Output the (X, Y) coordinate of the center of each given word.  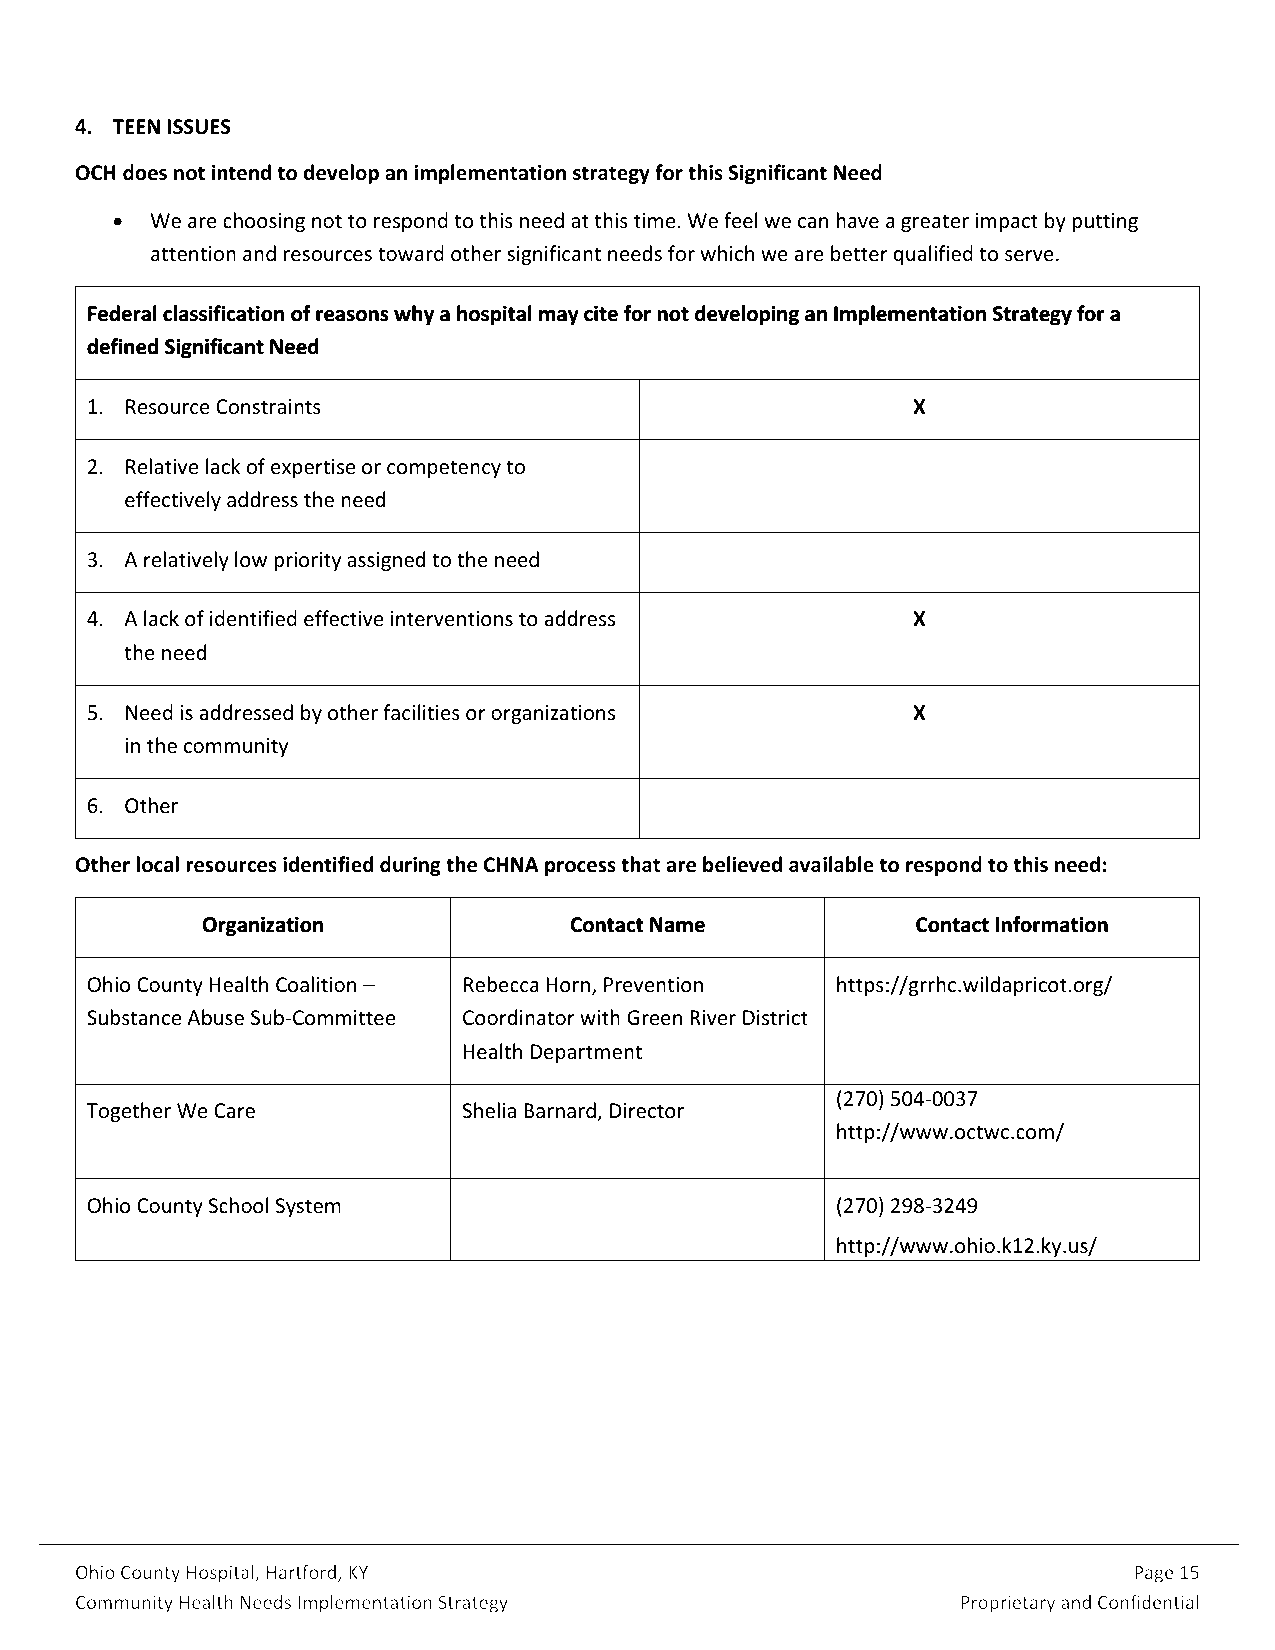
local (158, 864)
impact (1007, 222)
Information (1052, 924)
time (656, 221)
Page (1154, 1574)
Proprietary (1008, 1604)
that (640, 864)
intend (241, 172)
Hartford (303, 1573)
